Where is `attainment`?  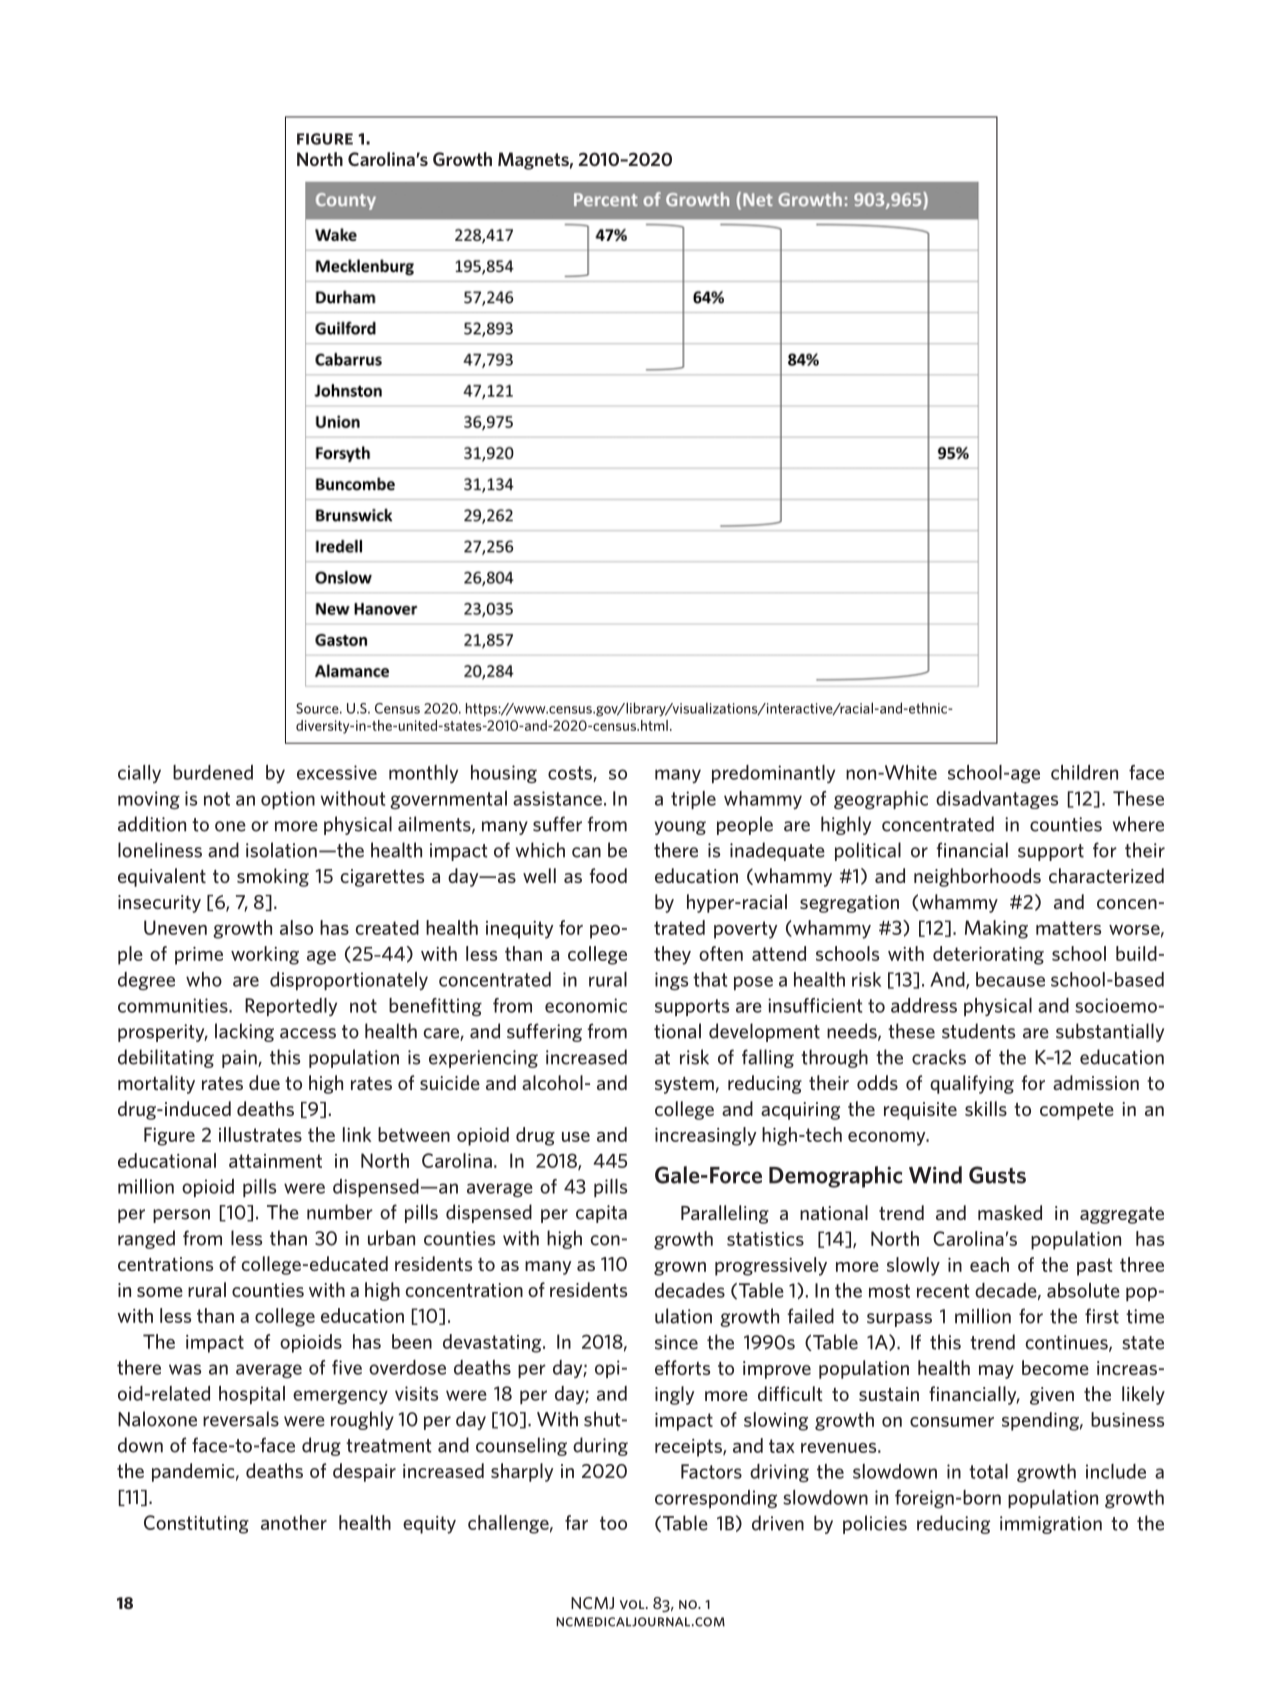 attainment is located at coordinates (275, 1161).
